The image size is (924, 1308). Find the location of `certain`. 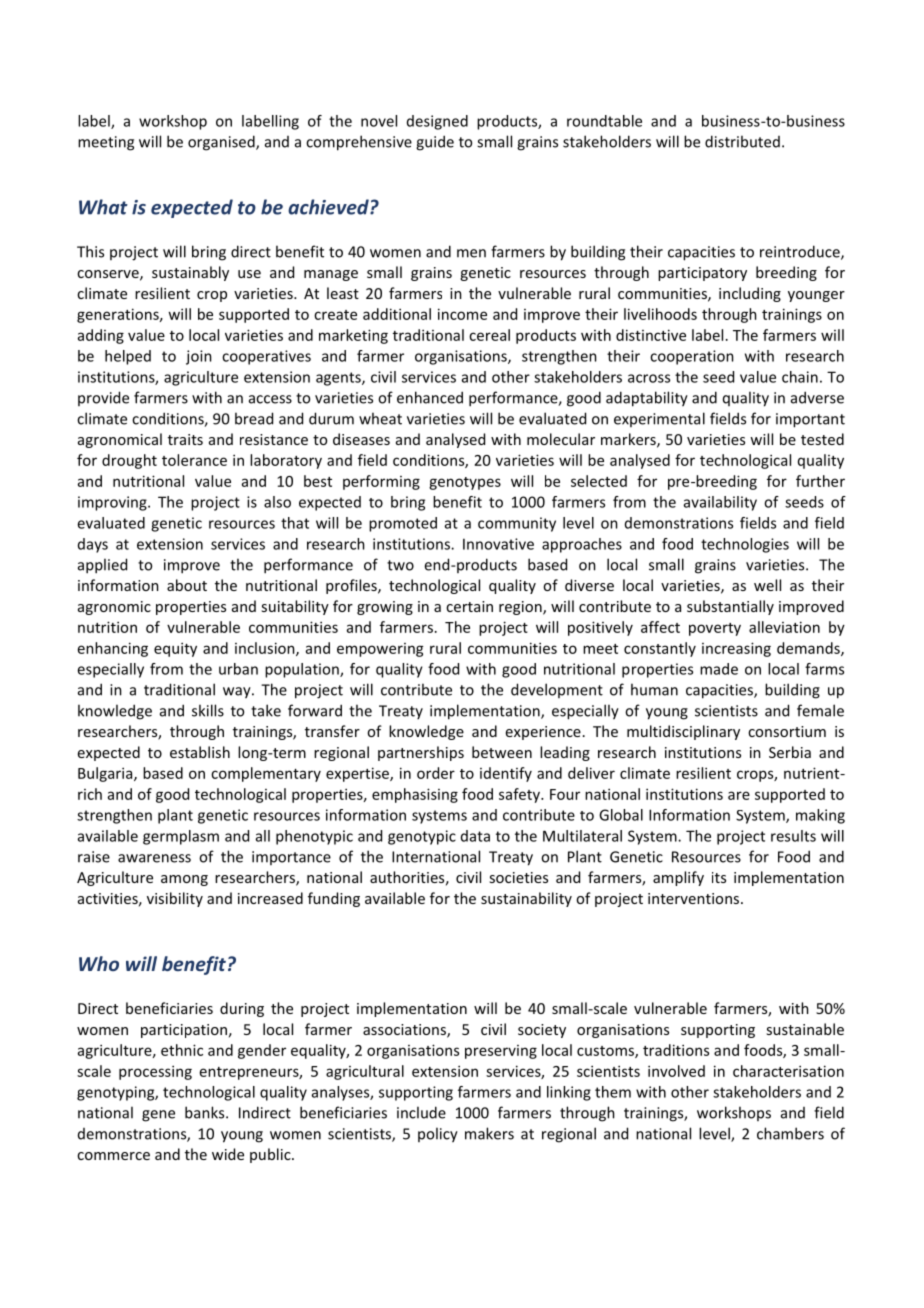

certain is located at coordinates (469, 606).
